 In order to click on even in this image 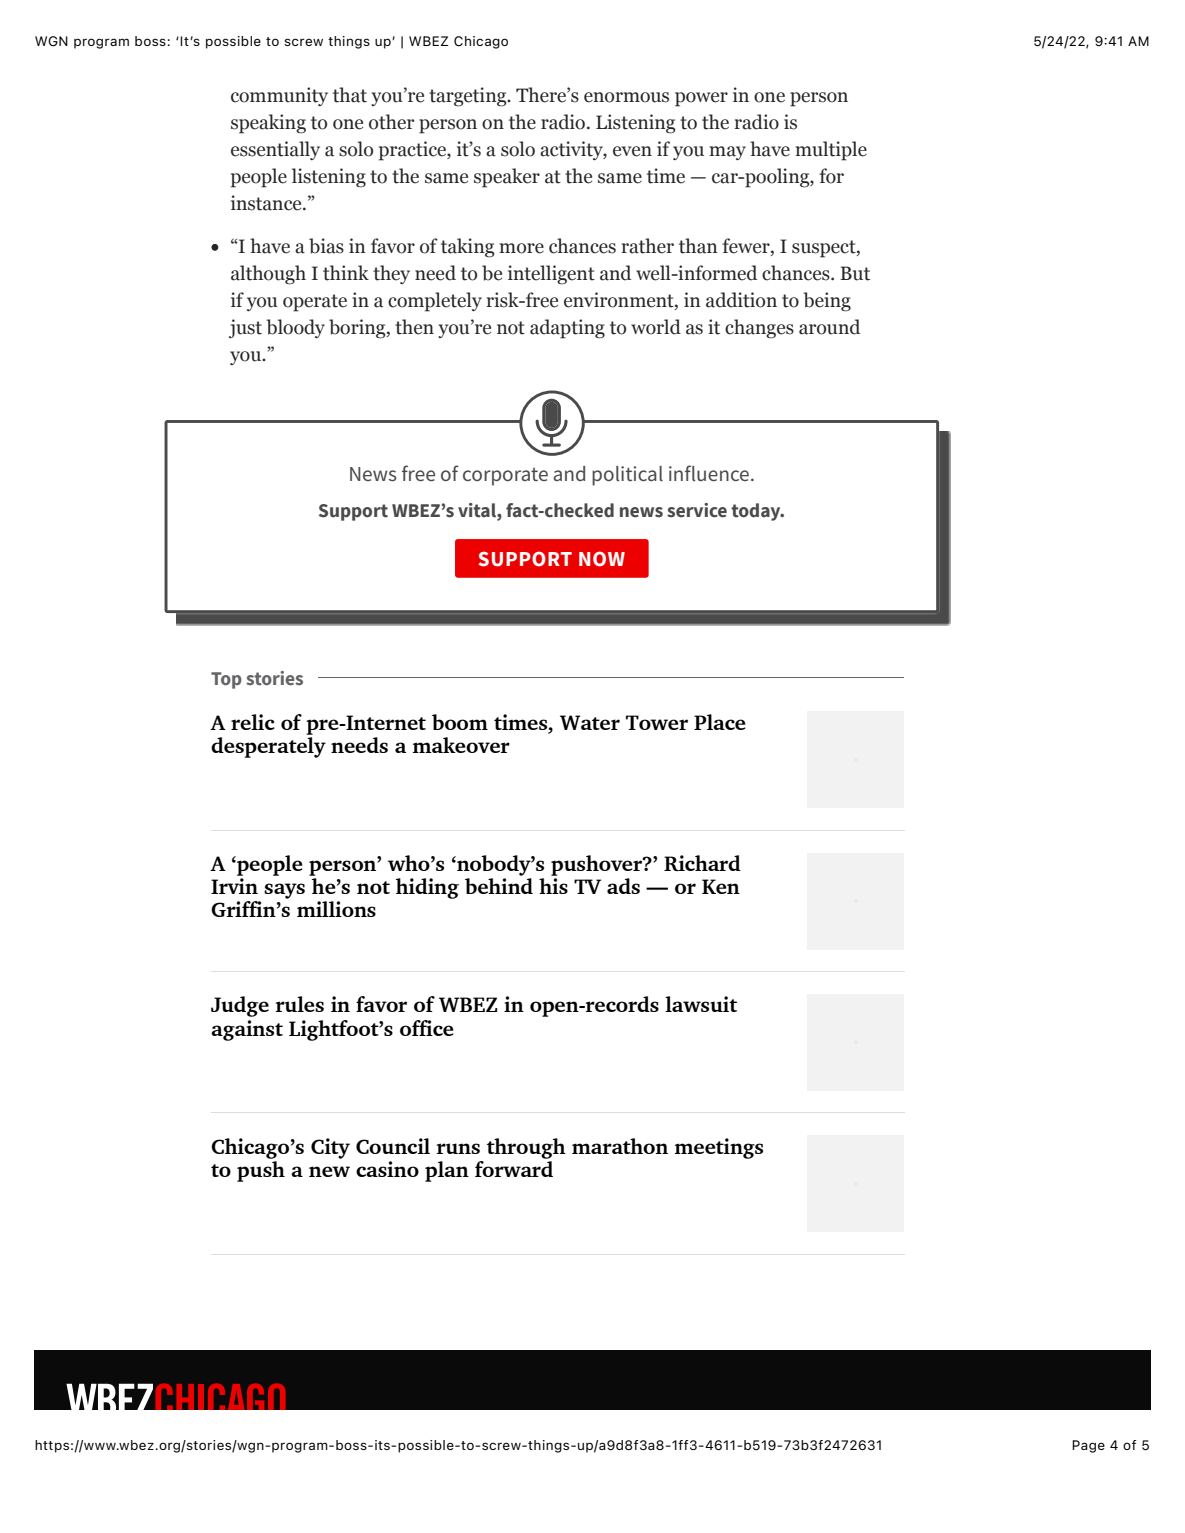, I will do `click(632, 151)`.
